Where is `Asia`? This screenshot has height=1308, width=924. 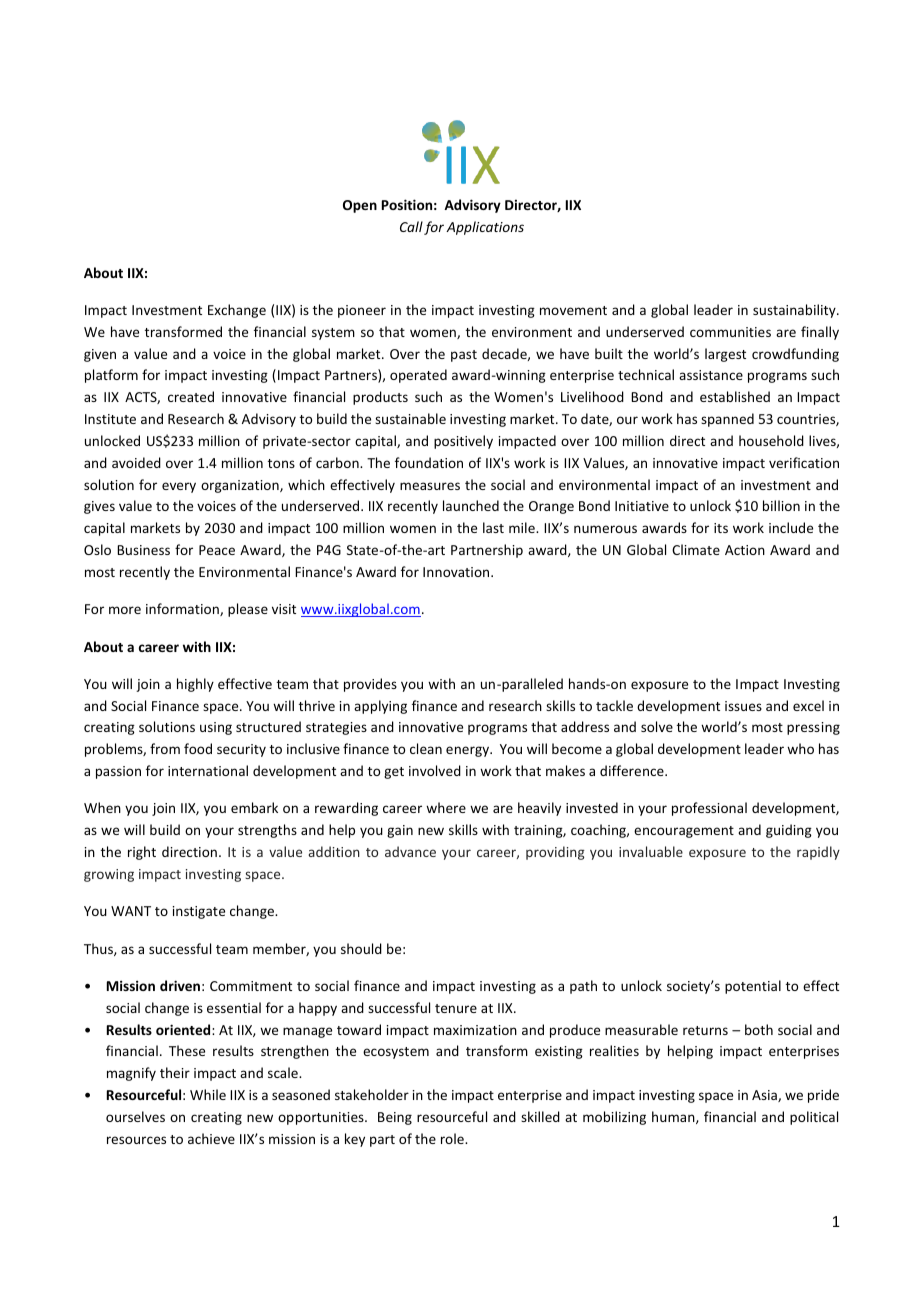 Asia is located at coordinates (765, 1096).
